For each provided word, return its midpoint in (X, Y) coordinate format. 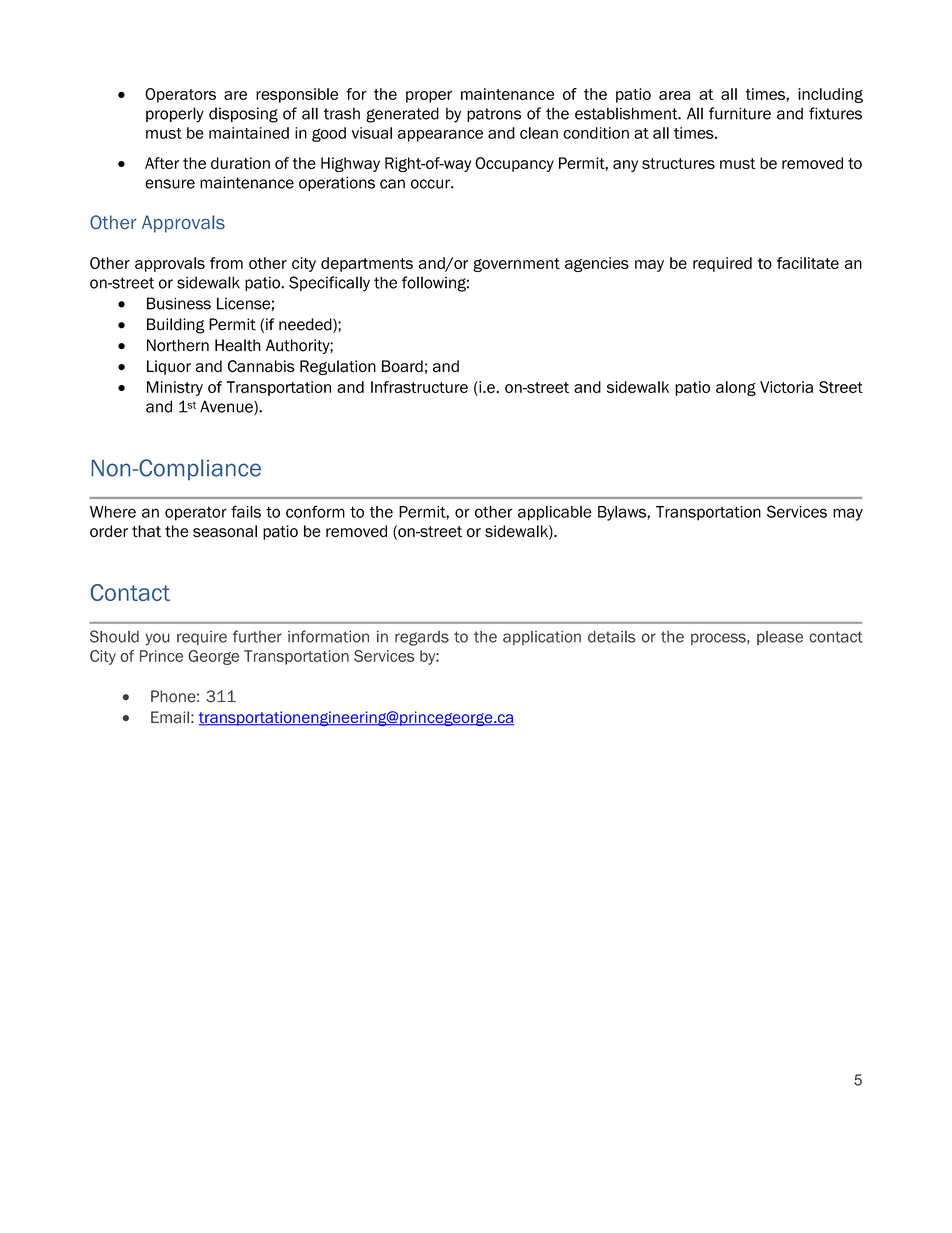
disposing (243, 115)
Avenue (227, 407)
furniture (740, 113)
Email (170, 717)
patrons (494, 115)
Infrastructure (419, 387)
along (736, 388)
